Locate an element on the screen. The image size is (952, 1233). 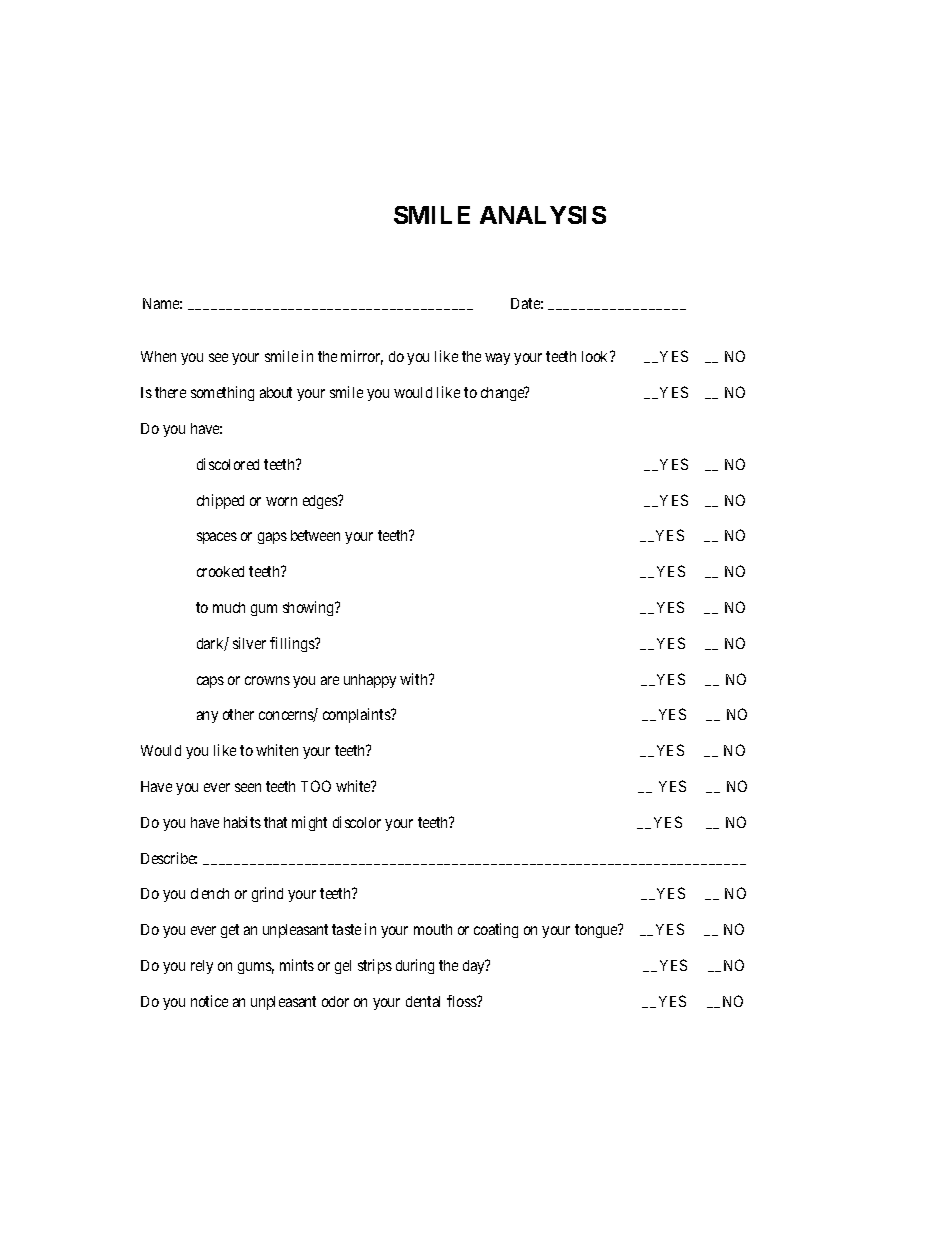
When is located at coordinates (158, 356).
